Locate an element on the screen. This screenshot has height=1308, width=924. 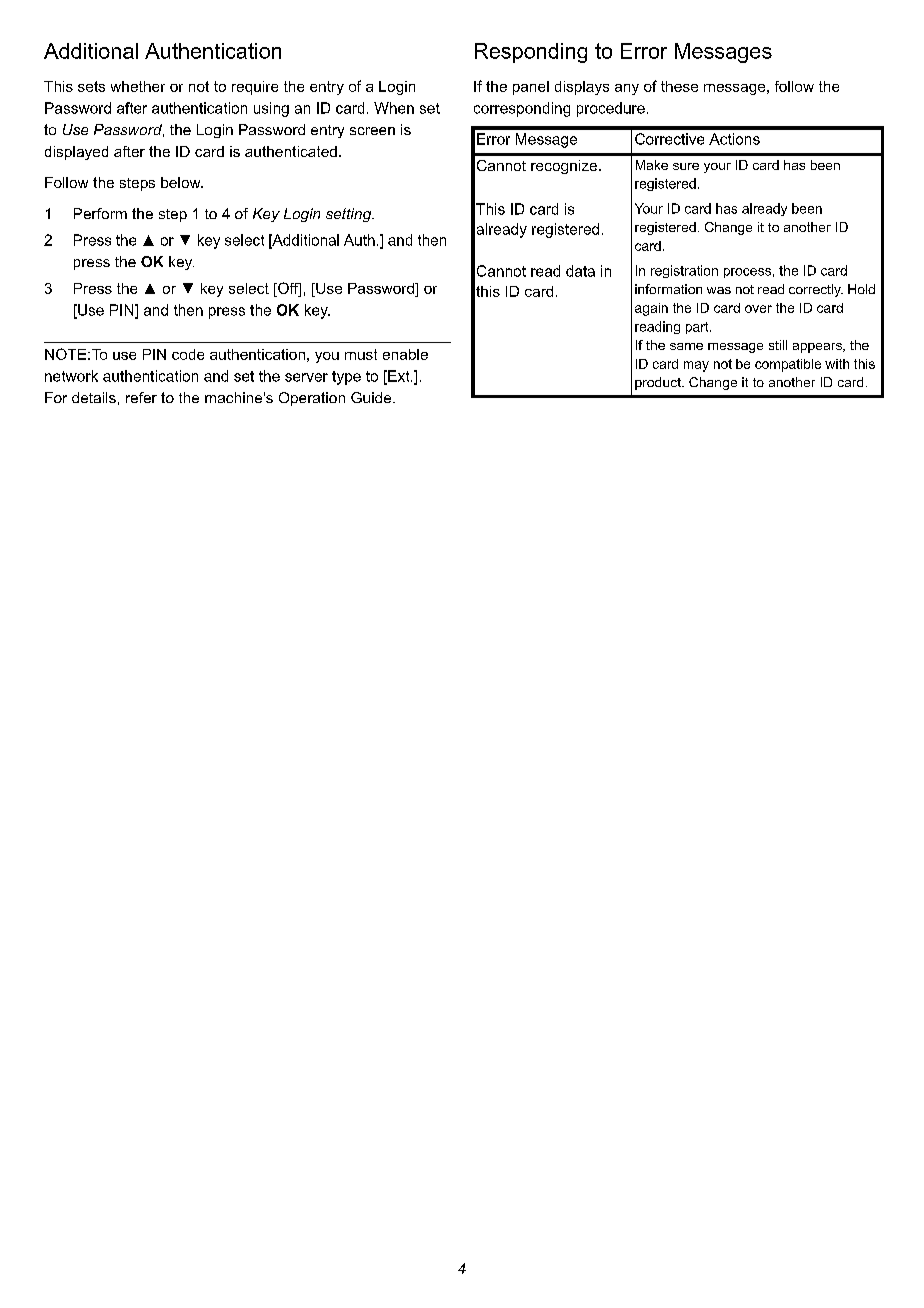
setting is located at coordinates (350, 215).
